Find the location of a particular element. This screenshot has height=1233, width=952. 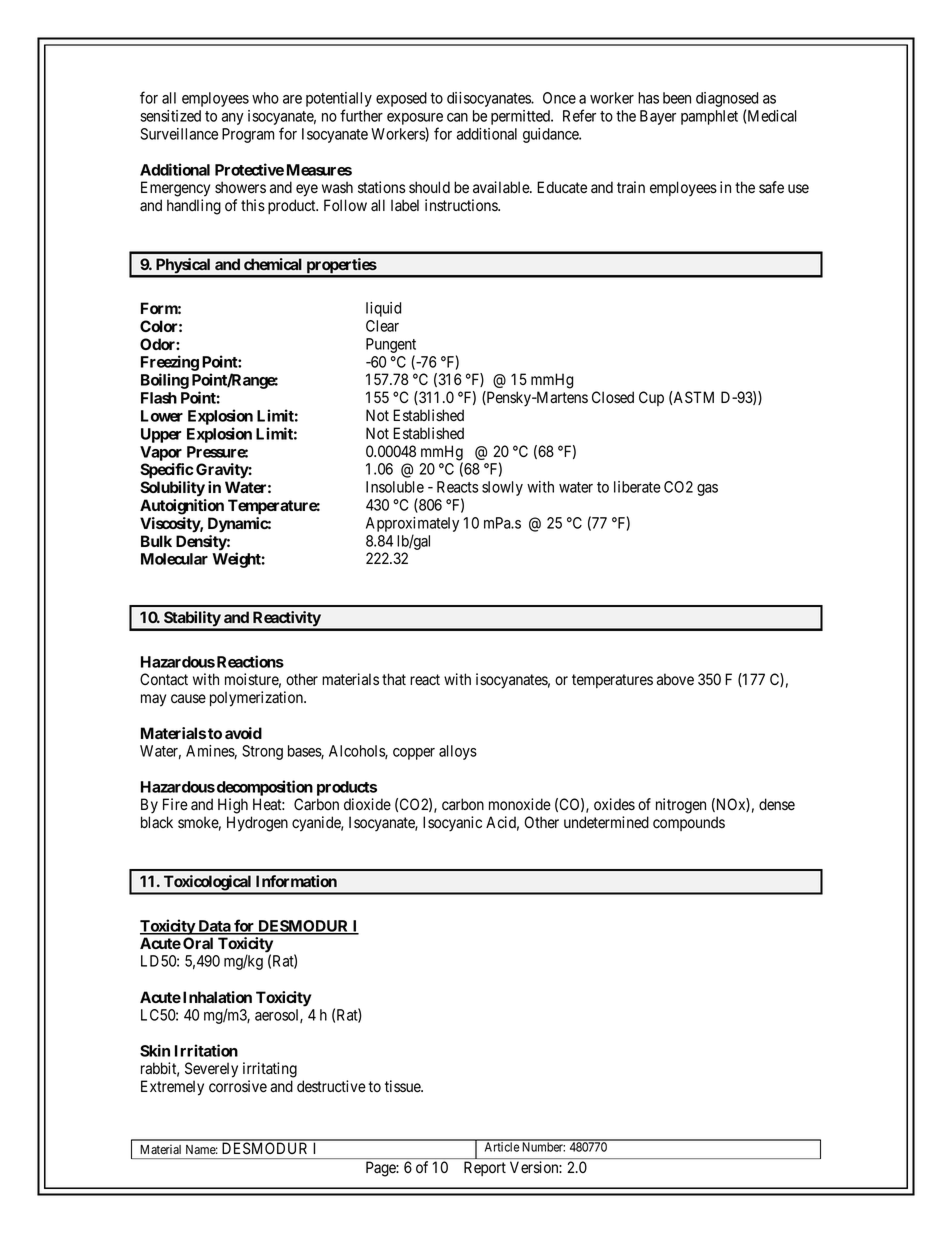

nitrogen is located at coordinates (681, 806).
